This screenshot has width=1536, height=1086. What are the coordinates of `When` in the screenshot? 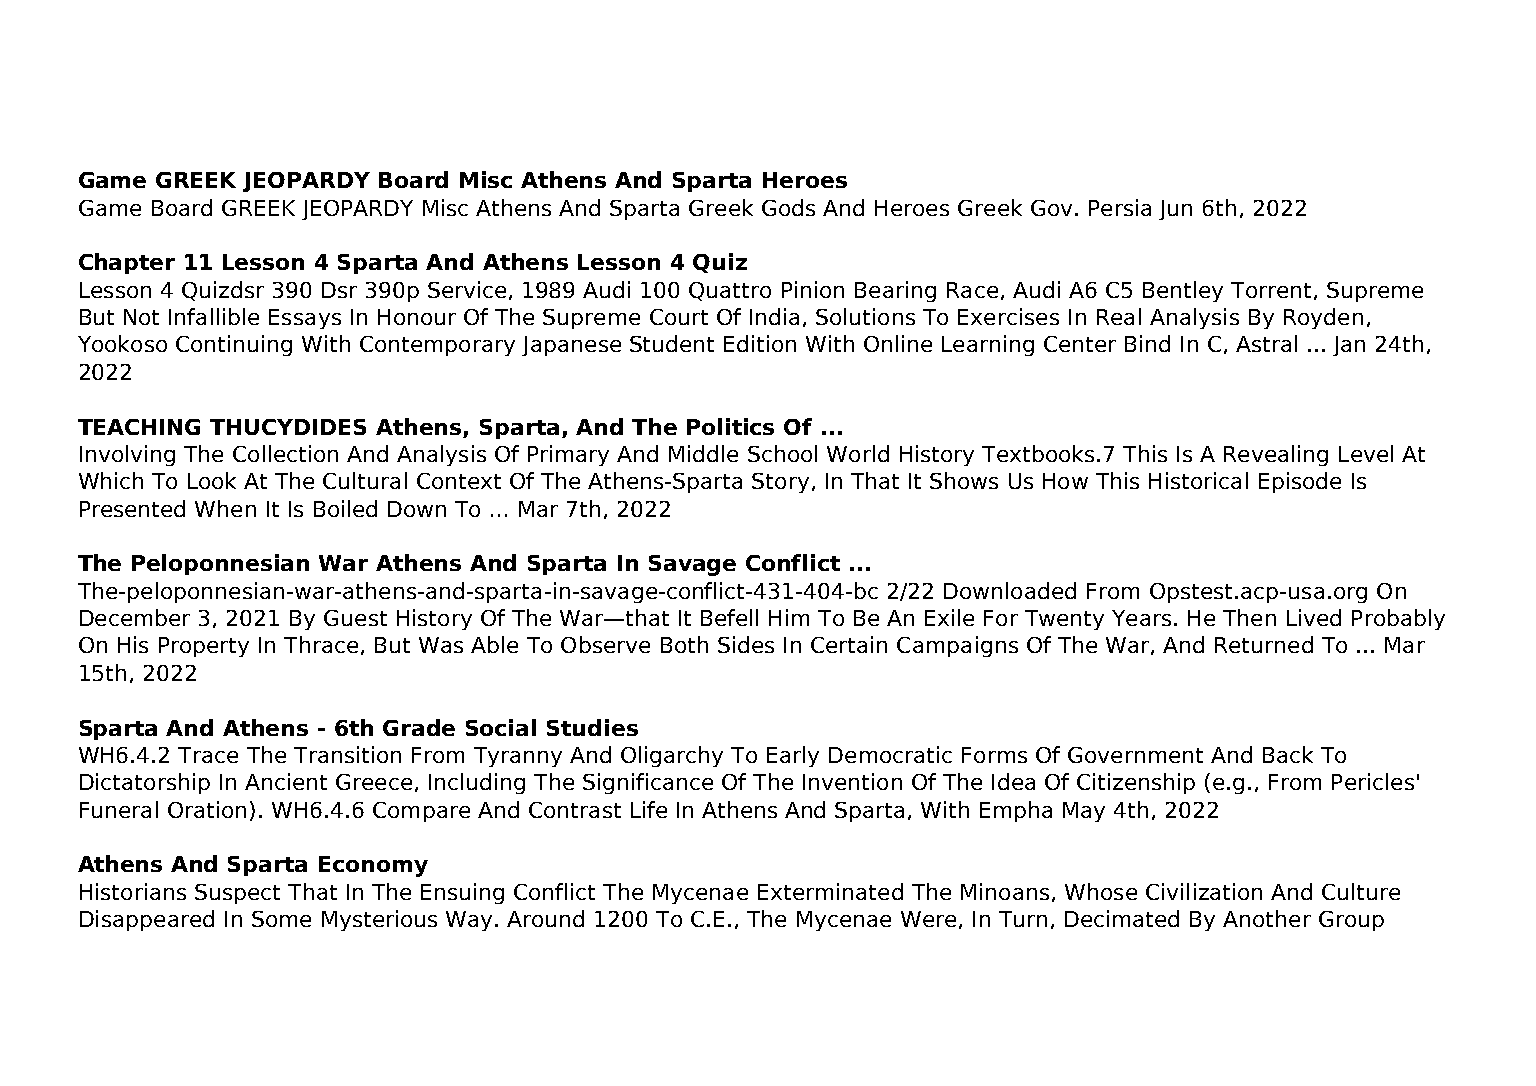 It's located at (225, 508).
